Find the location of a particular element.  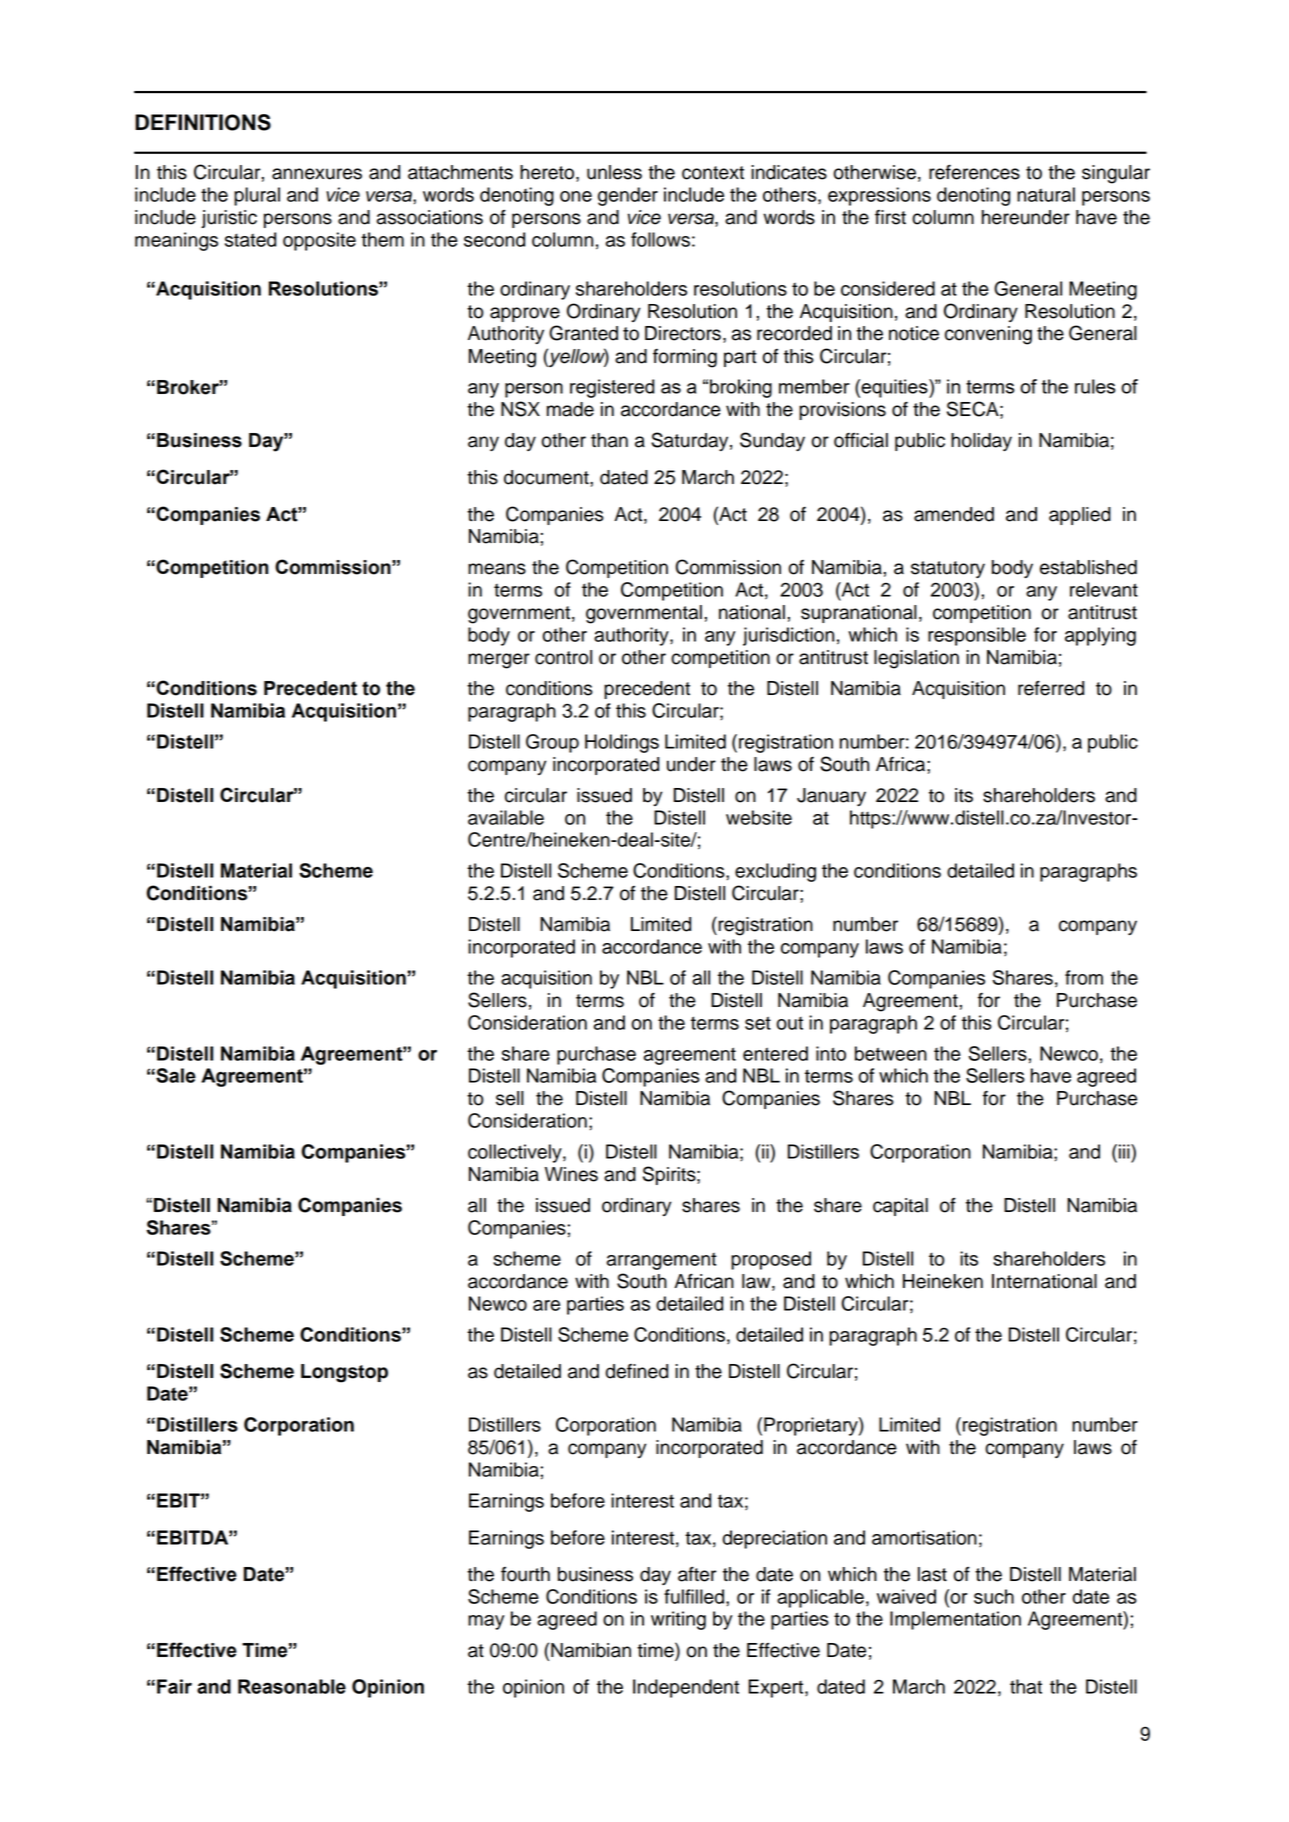

writing is located at coordinates (678, 1620).
